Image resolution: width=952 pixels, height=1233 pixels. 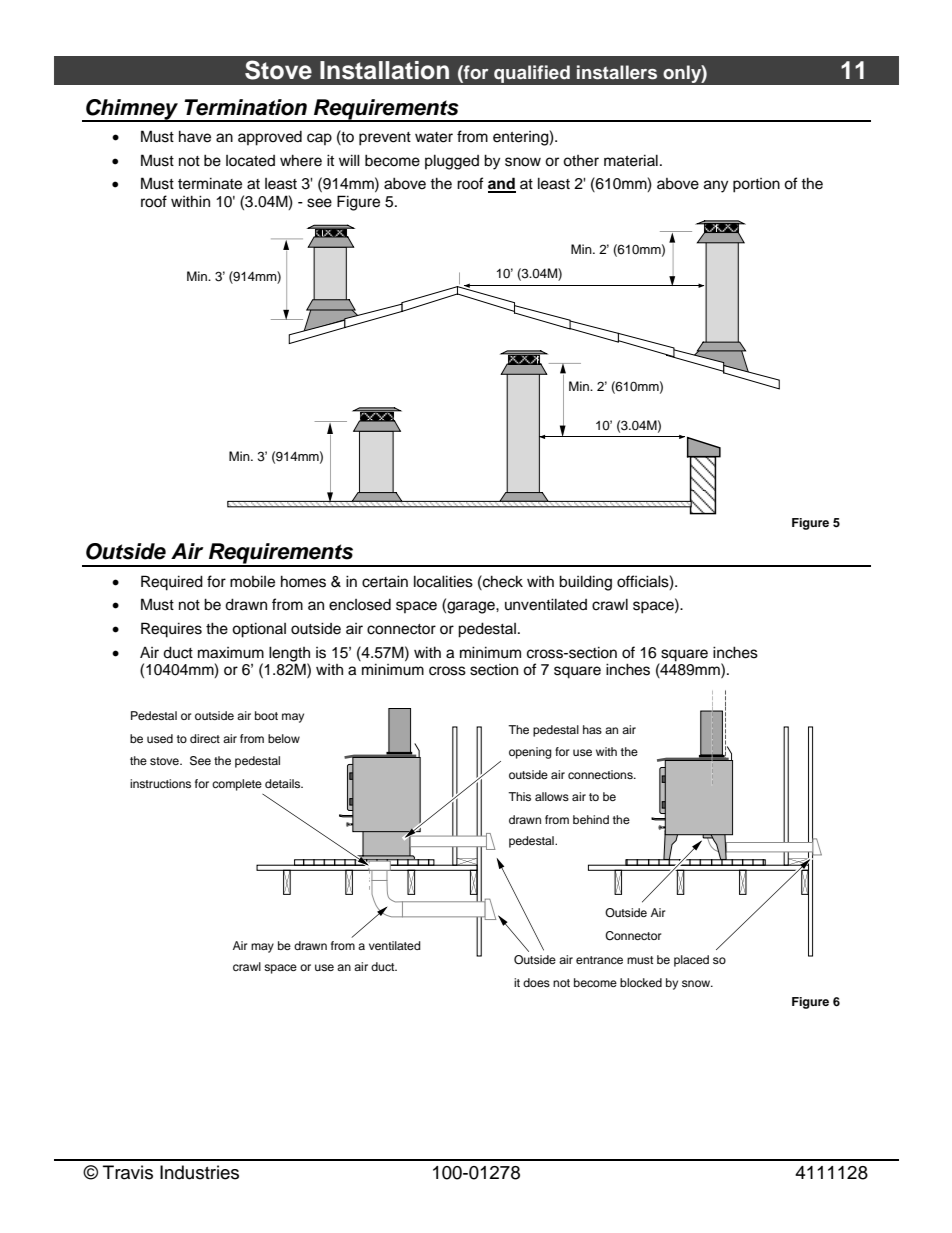 What do you see at coordinates (237, 785) in the page?
I see `complete` at bounding box center [237, 785].
